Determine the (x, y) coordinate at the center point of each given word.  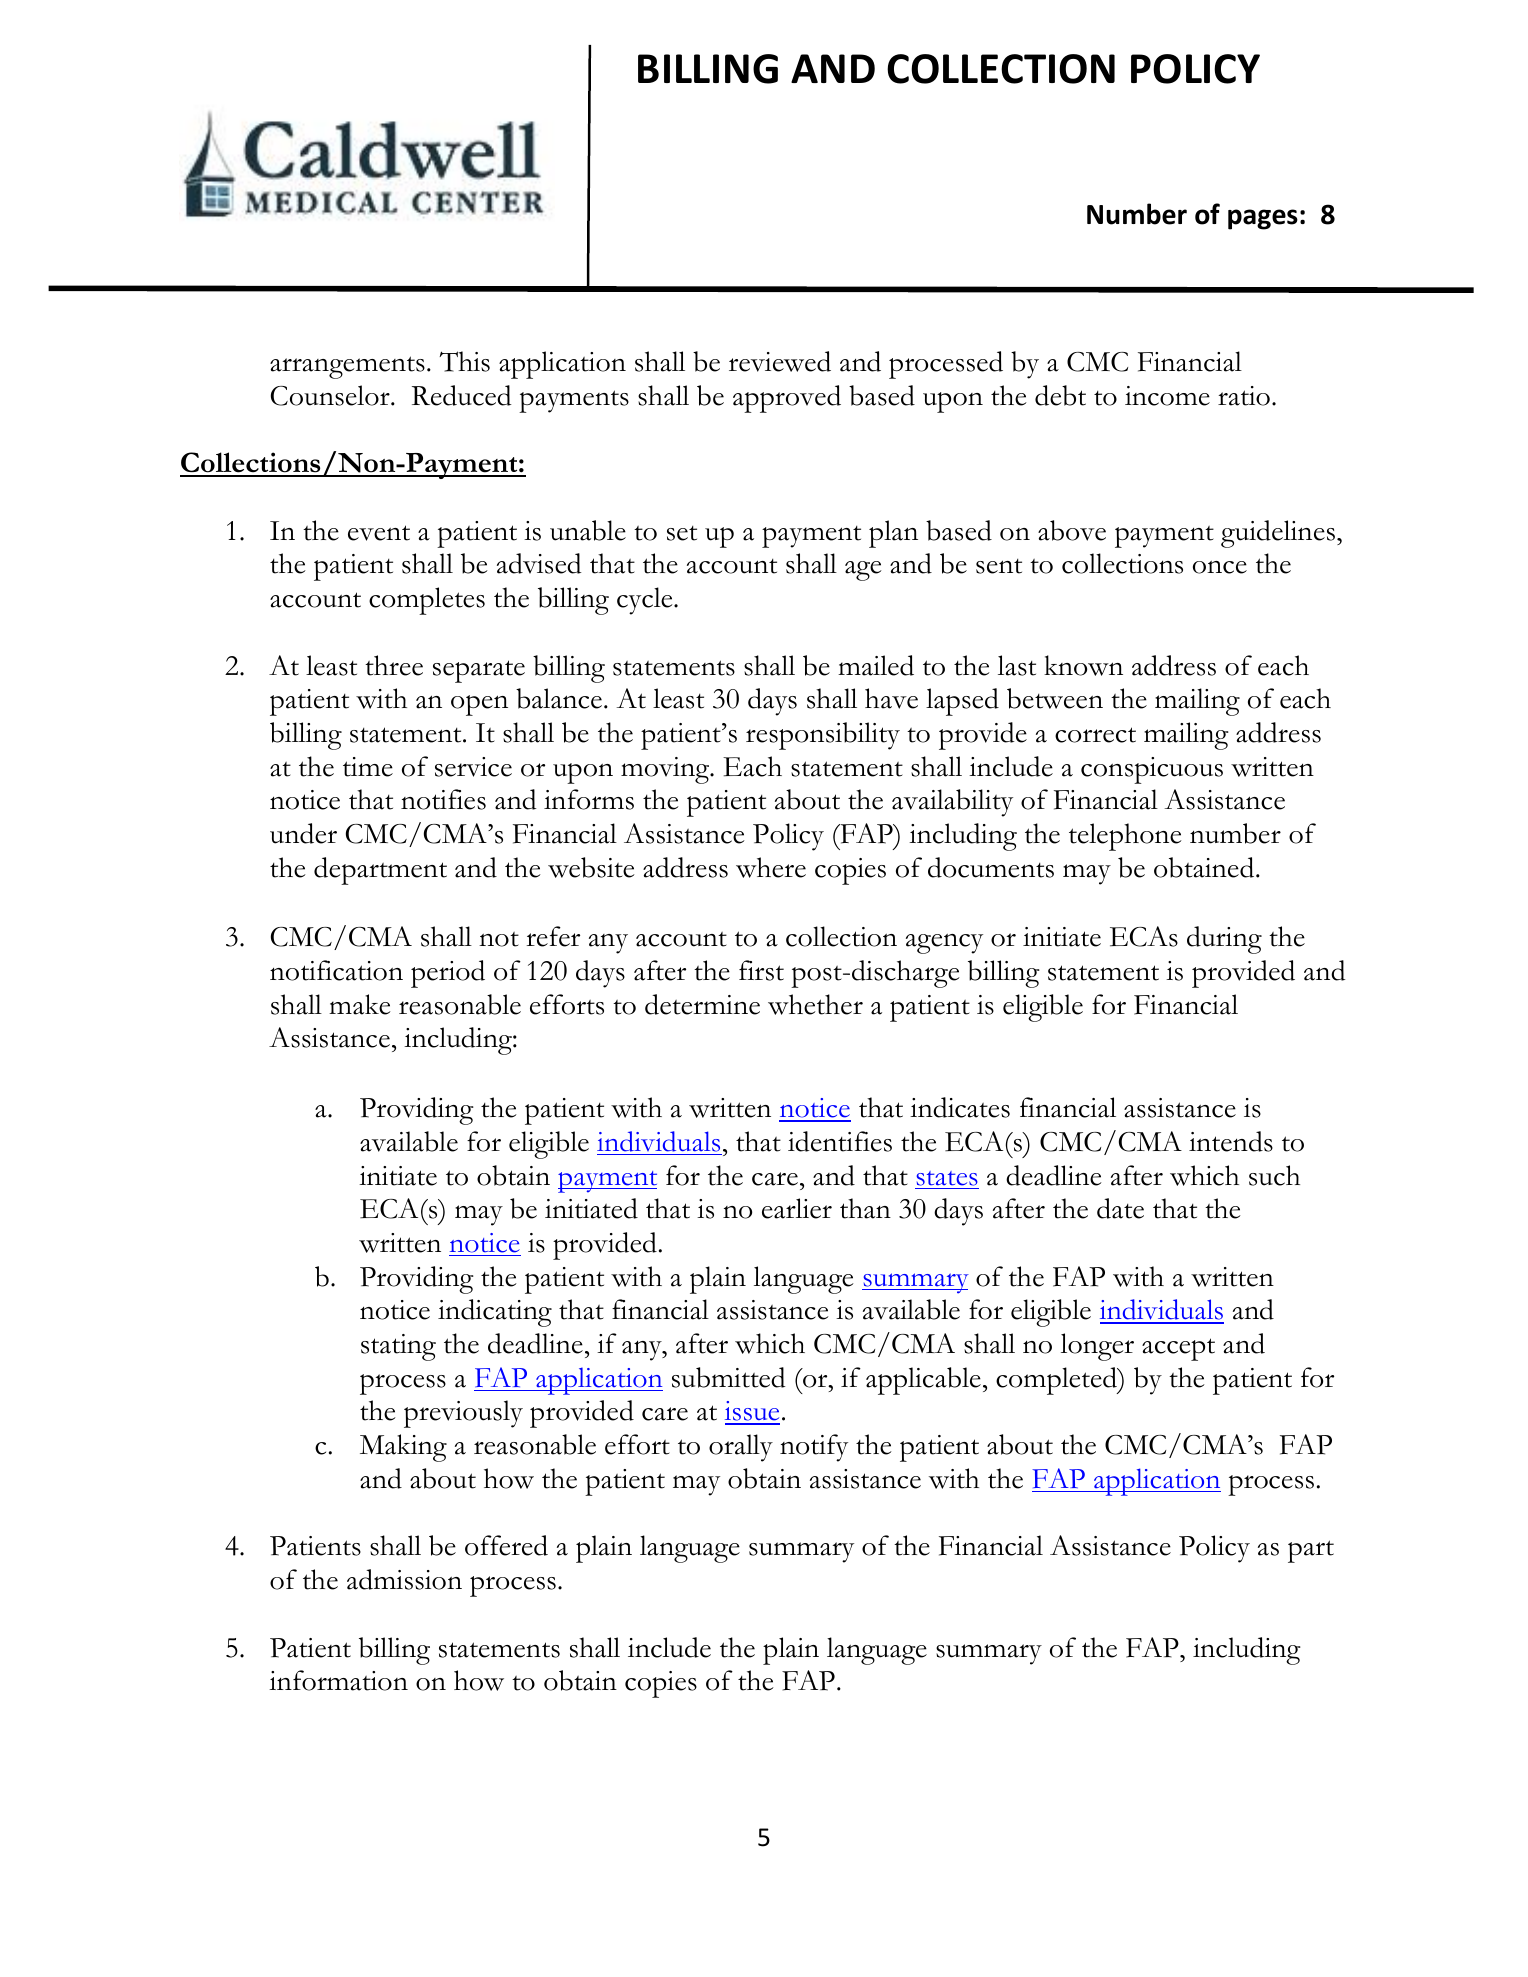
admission (404, 1579)
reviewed (780, 361)
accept (1178, 1349)
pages (1263, 219)
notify (814, 1448)
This (464, 361)
